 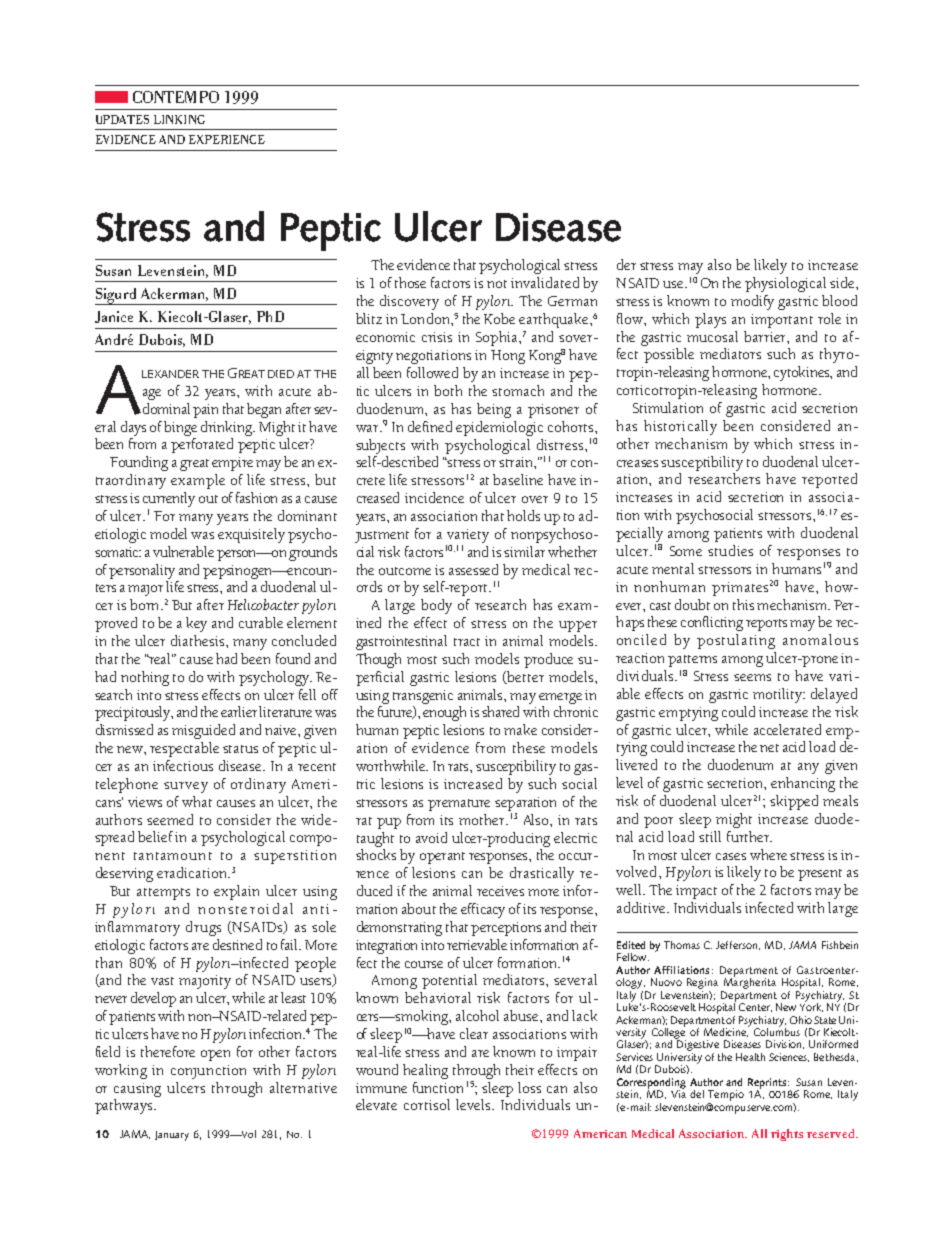 I want to click on physiological, so click(x=785, y=284).
